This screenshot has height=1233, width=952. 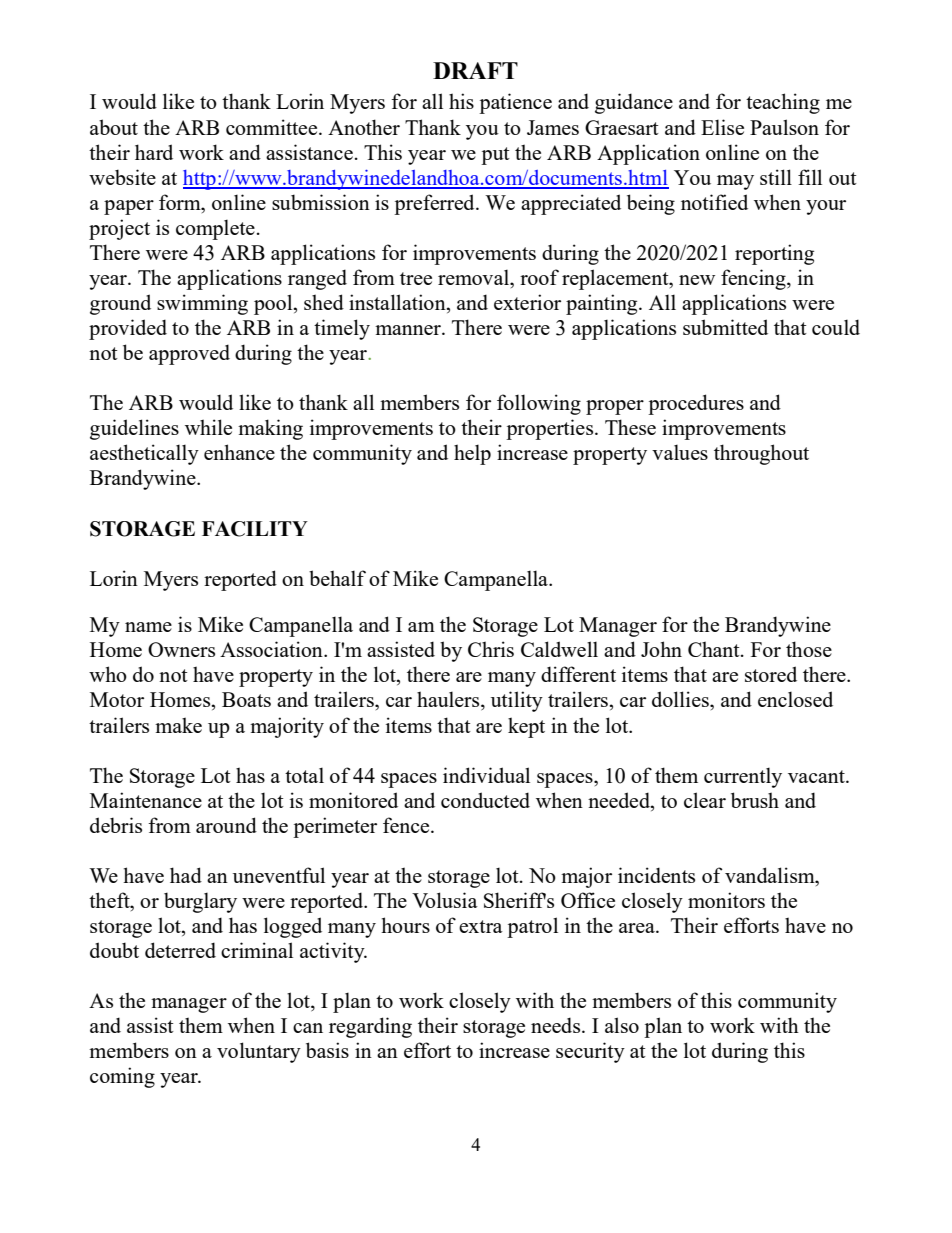 What do you see at coordinates (491, 649) in the screenshot?
I see `Chris` at bounding box center [491, 649].
